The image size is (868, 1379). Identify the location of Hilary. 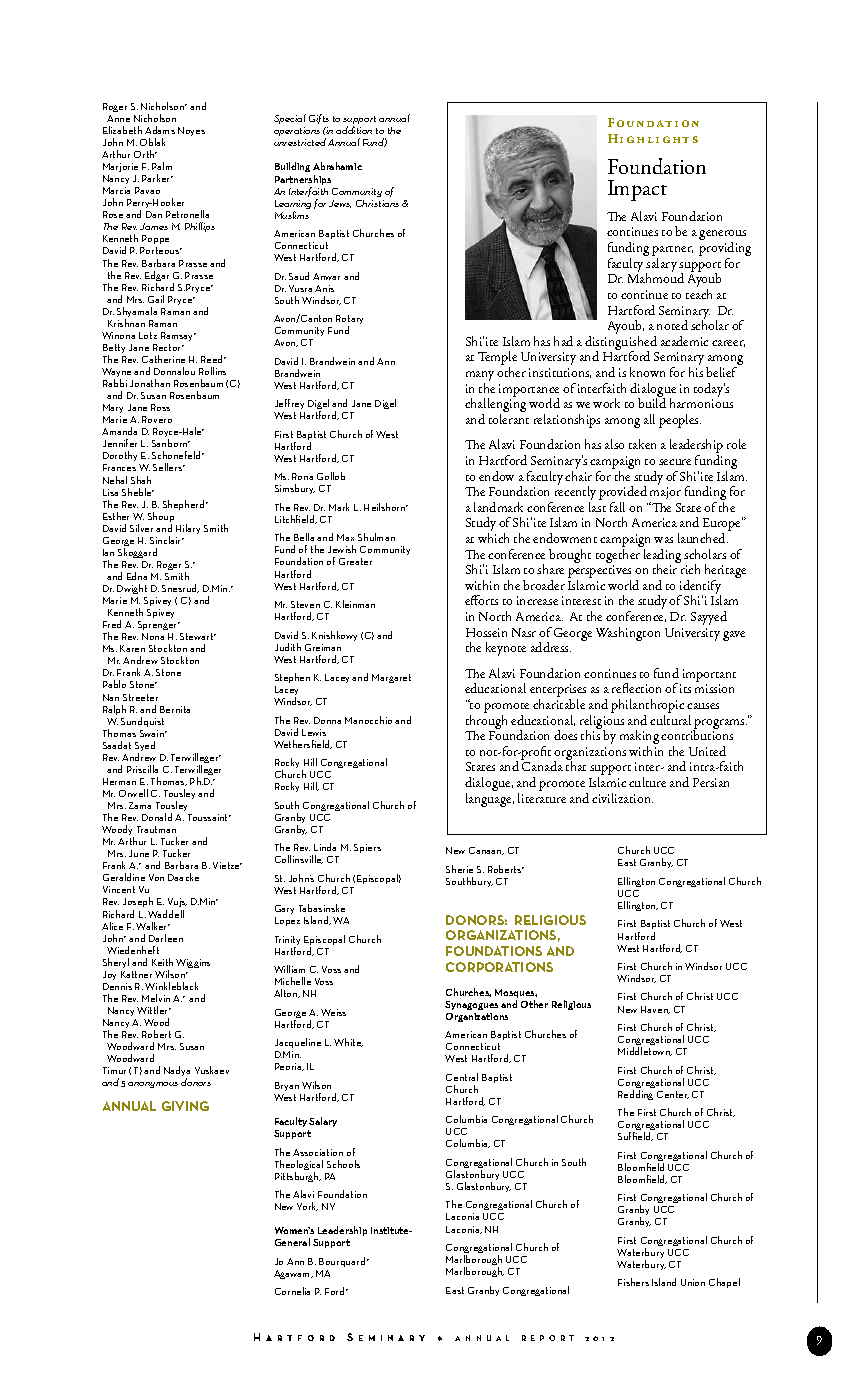
(188, 529).
